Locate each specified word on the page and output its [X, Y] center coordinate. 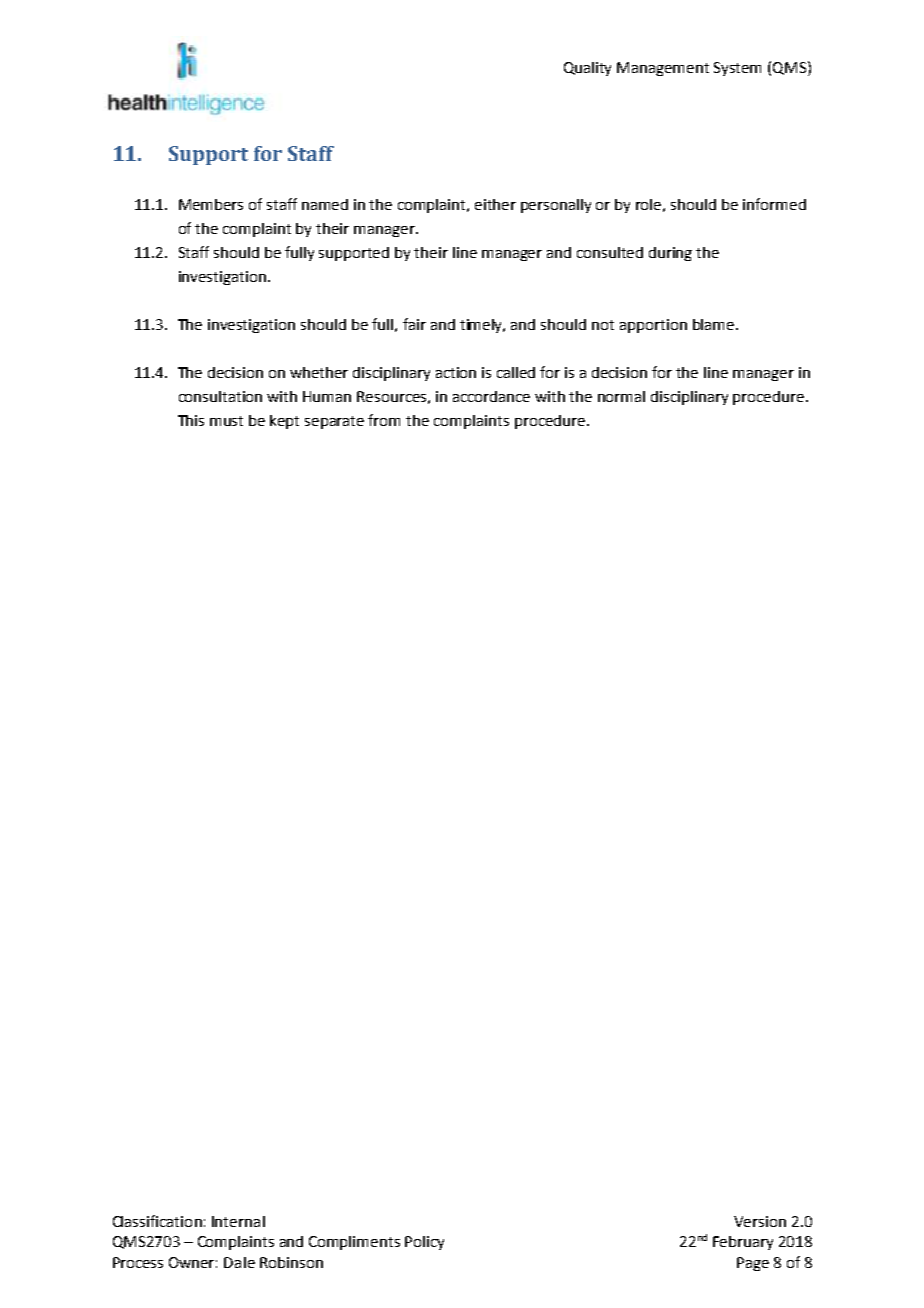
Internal [238, 1221]
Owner [193, 1262]
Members [211, 204]
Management [663, 69]
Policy [424, 1243]
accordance [491, 396]
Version [760, 1221]
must [226, 421]
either [495, 204]
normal [621, 396]
